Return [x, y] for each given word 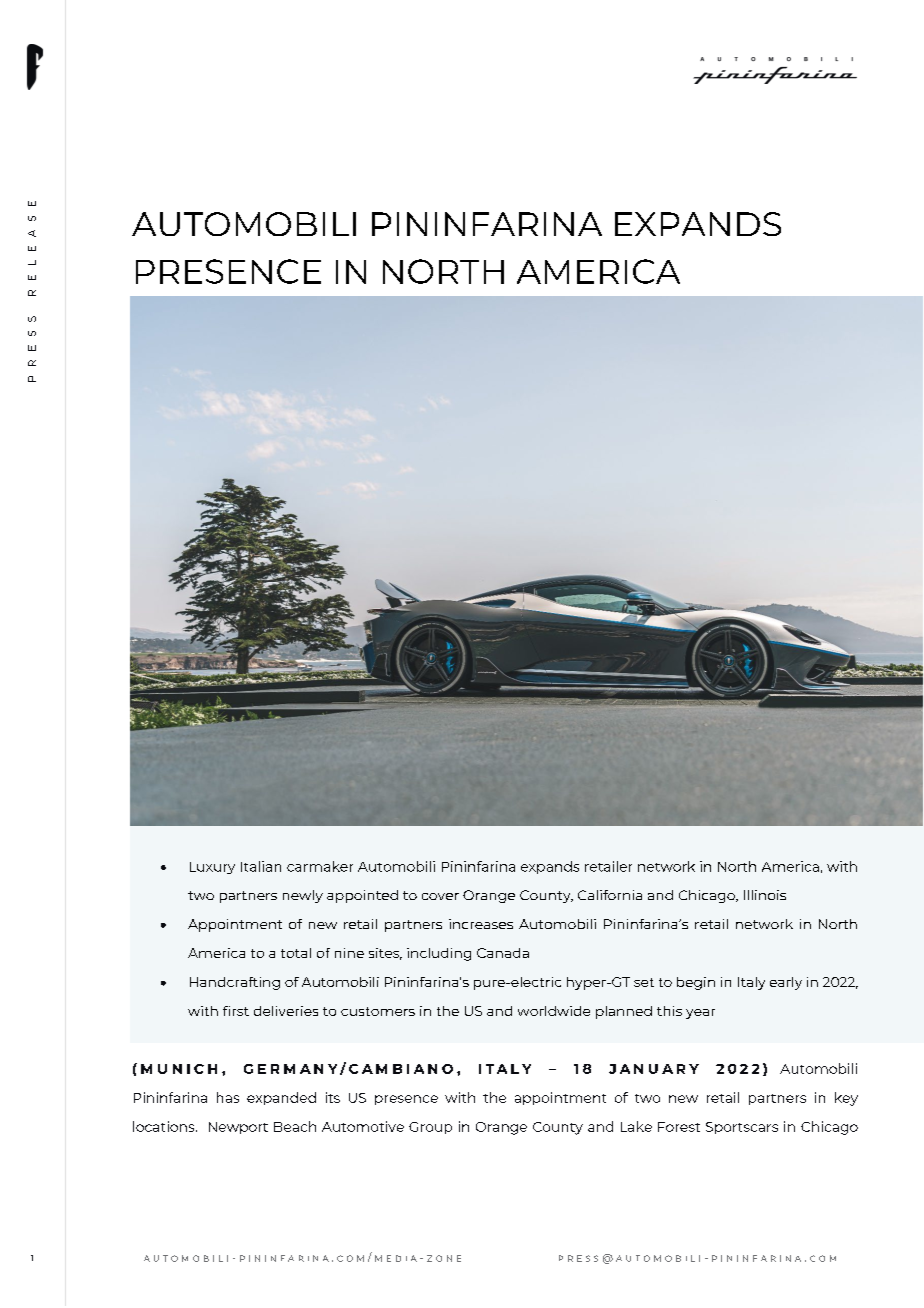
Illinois [765, 895]
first [236, 1011]
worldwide [554, 1011]
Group [430, 1128]
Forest [679, 1127]
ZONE [444, 1258]
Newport [238, 1128]
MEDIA [396, 1258]
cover [440, 896]
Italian [261, 866]
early [786, 983]
